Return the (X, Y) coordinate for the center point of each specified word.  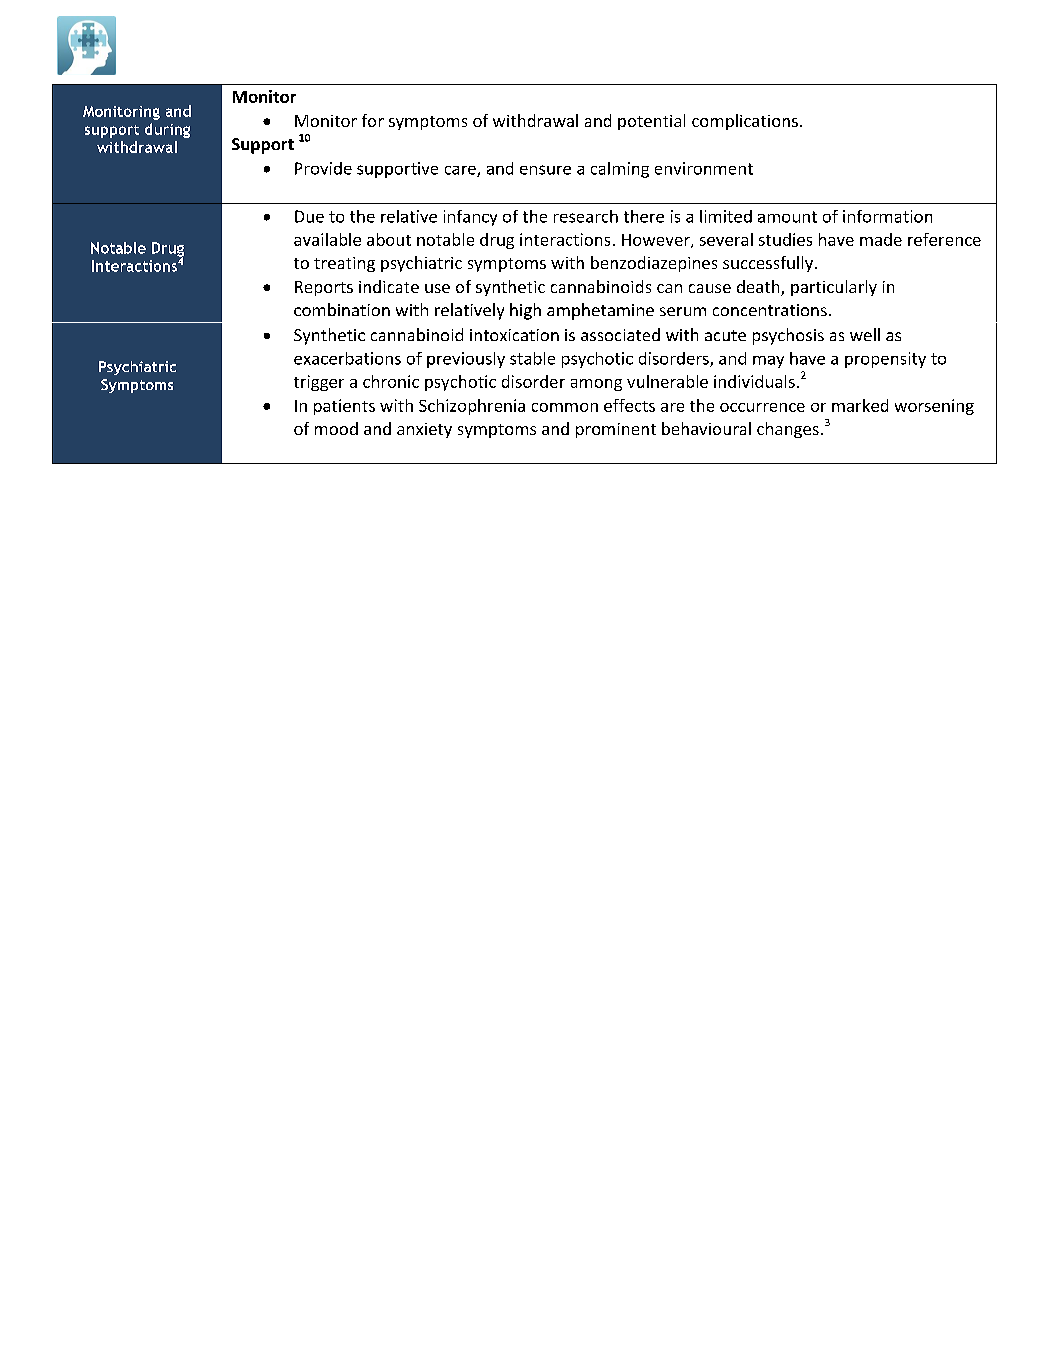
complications (745, 122)
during (167, 130)
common (565, 407)
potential (651, 122)
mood (336, 428)
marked (860, 405)
